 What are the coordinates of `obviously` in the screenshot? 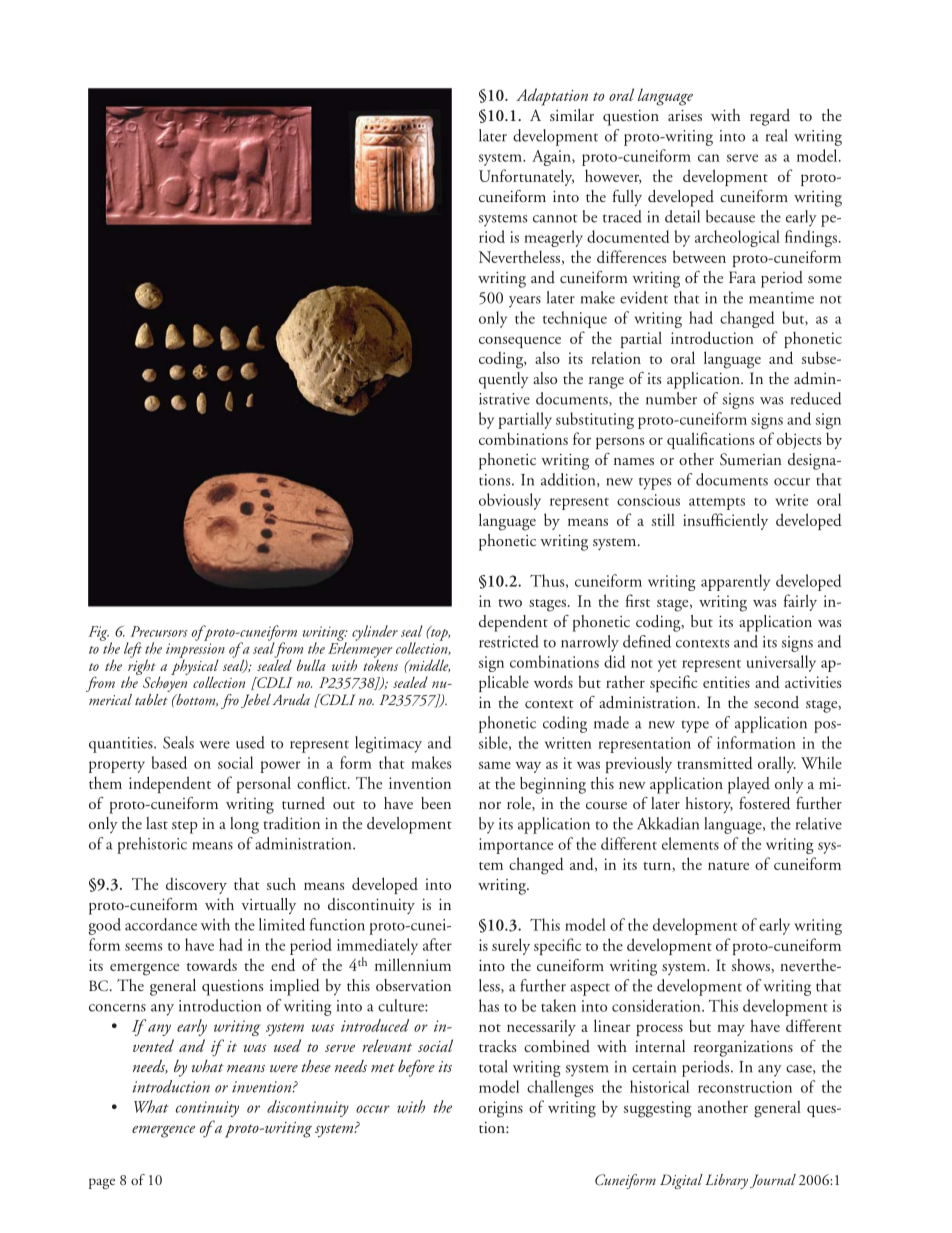 It's located at (510, 501).
